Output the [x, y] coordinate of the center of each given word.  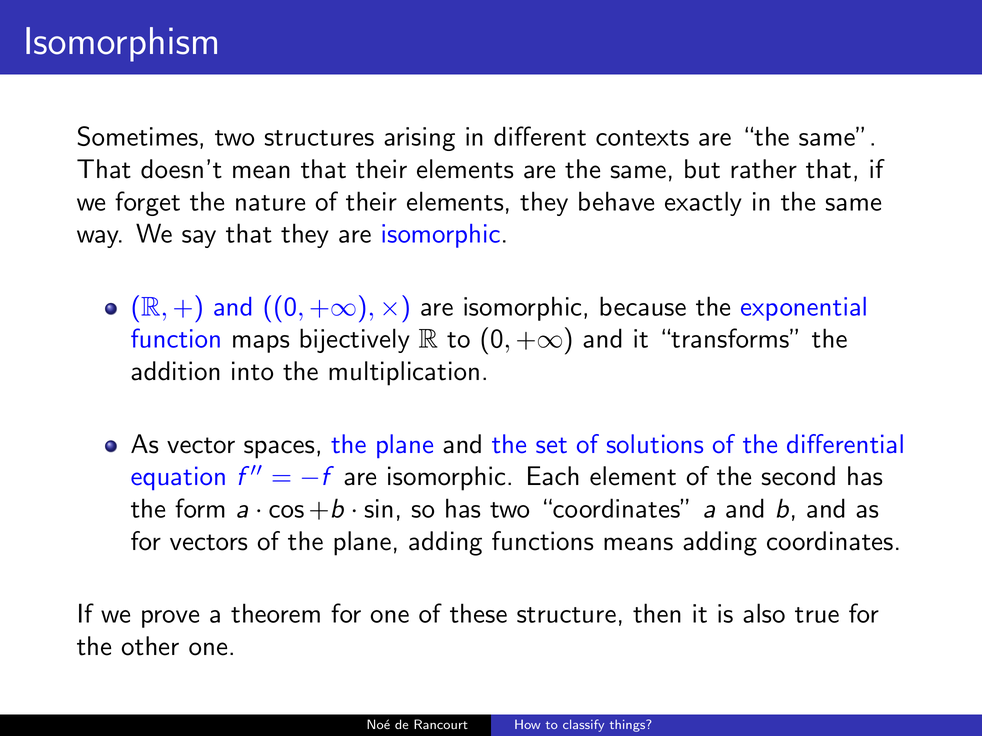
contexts [642, 138]
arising [419, 139]
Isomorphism [121, 44]
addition [175, 371]
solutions [655, 444]
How [528, 724]
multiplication [404, 373]
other [150, 646]
